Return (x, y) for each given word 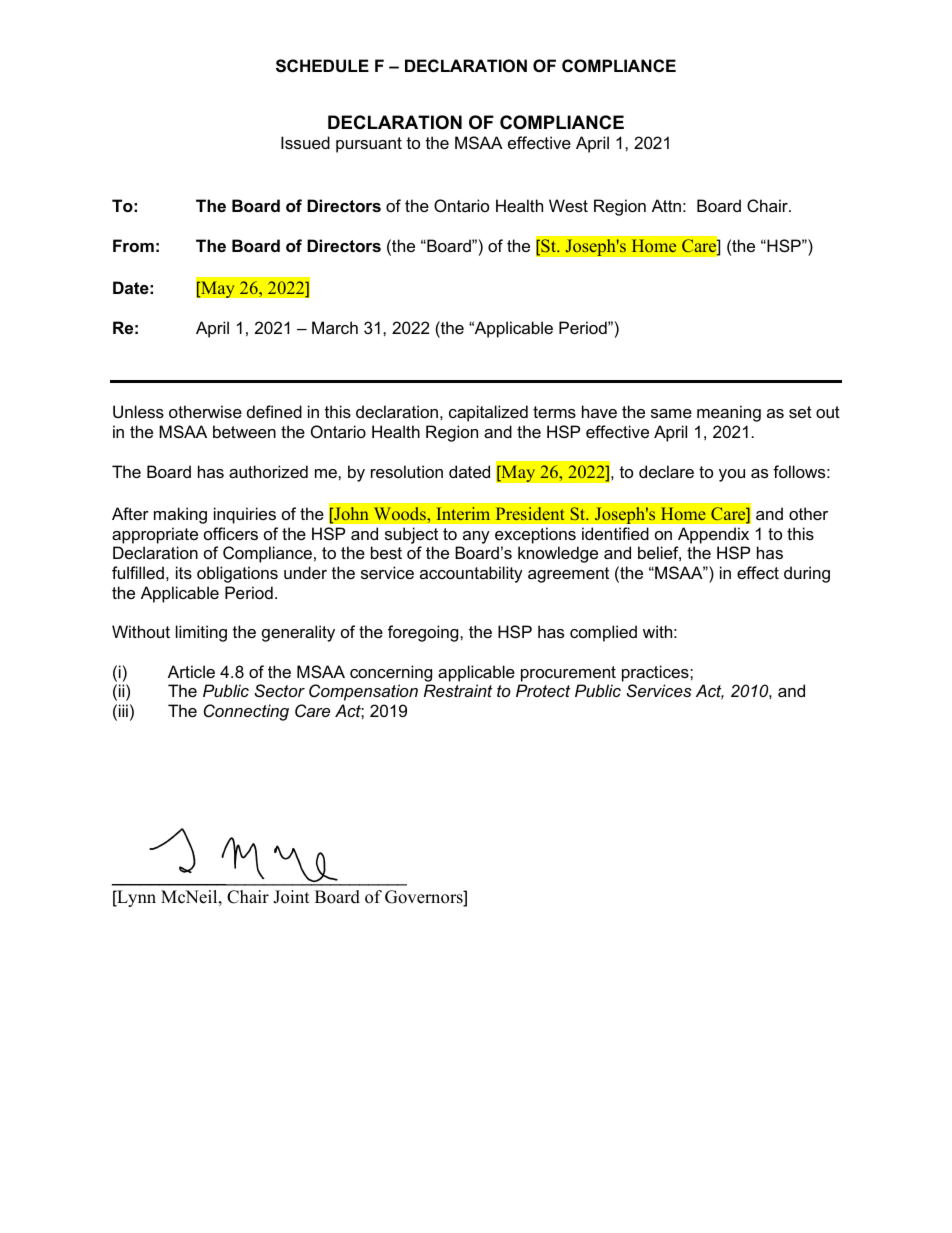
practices (656, 673)
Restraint (458, 690)
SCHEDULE (322, 66)
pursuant (369, 145)
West (568, 205)
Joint (291, 897)
